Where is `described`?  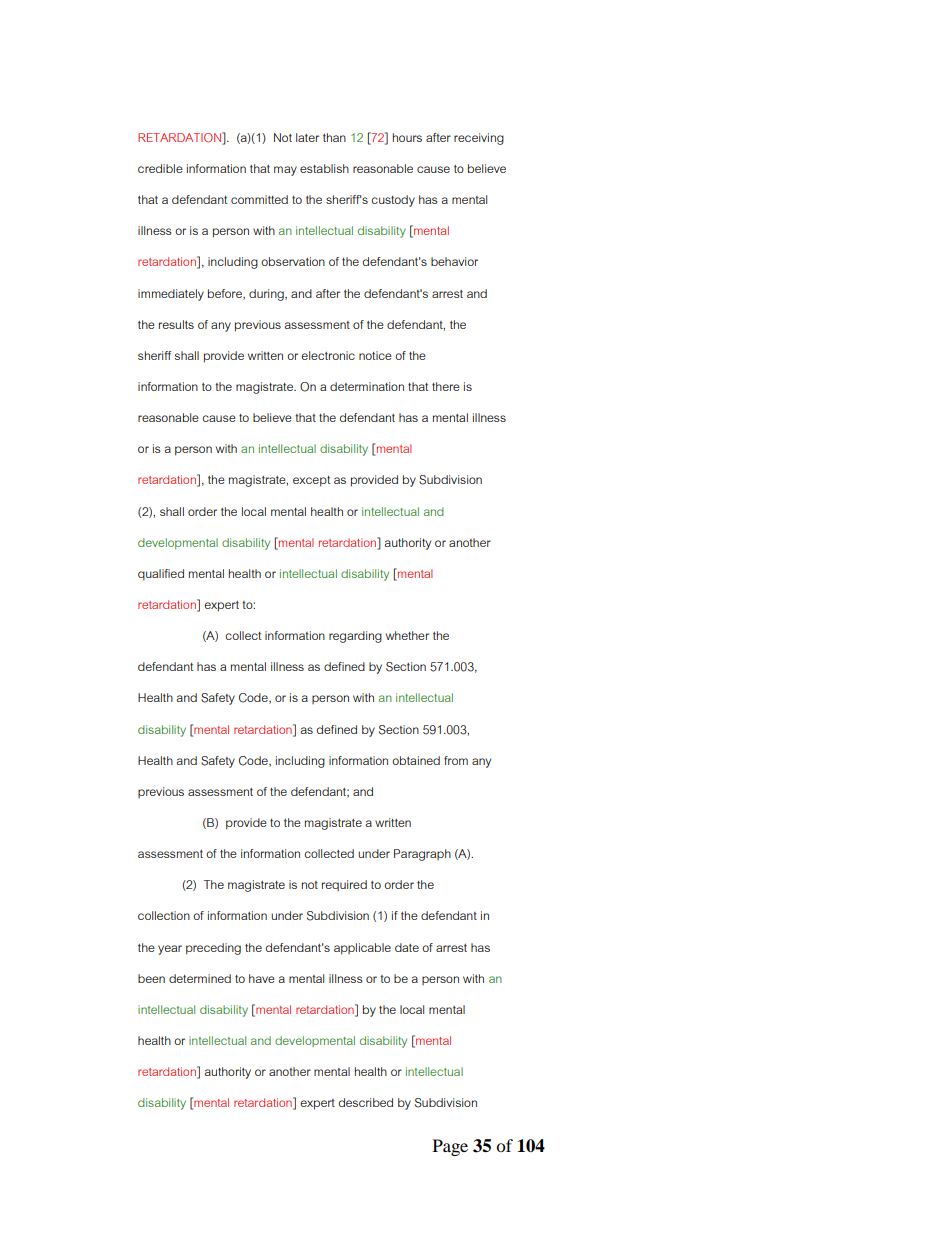
described is located at coordinates (366, 1102).
